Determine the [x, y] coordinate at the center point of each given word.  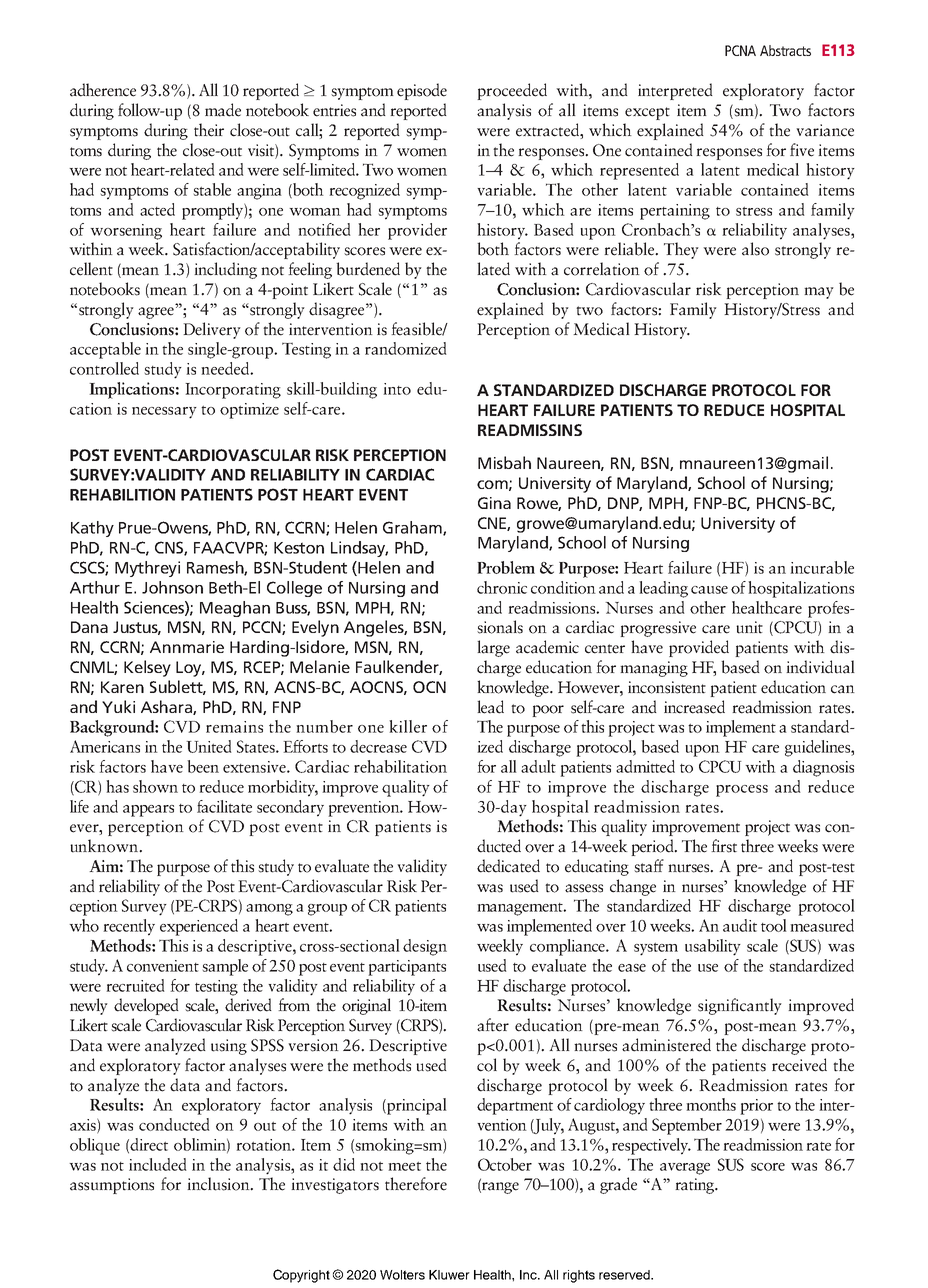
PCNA [740, 50]
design [425, 947]
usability [713, 947]
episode [422, 91]
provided [699, 648]
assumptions [112, 1186]
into [397, 389]
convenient [163, 966]
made [223, 110]
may [819, 293]
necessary [164, 413]
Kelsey [147, 668]
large [493, 648]
